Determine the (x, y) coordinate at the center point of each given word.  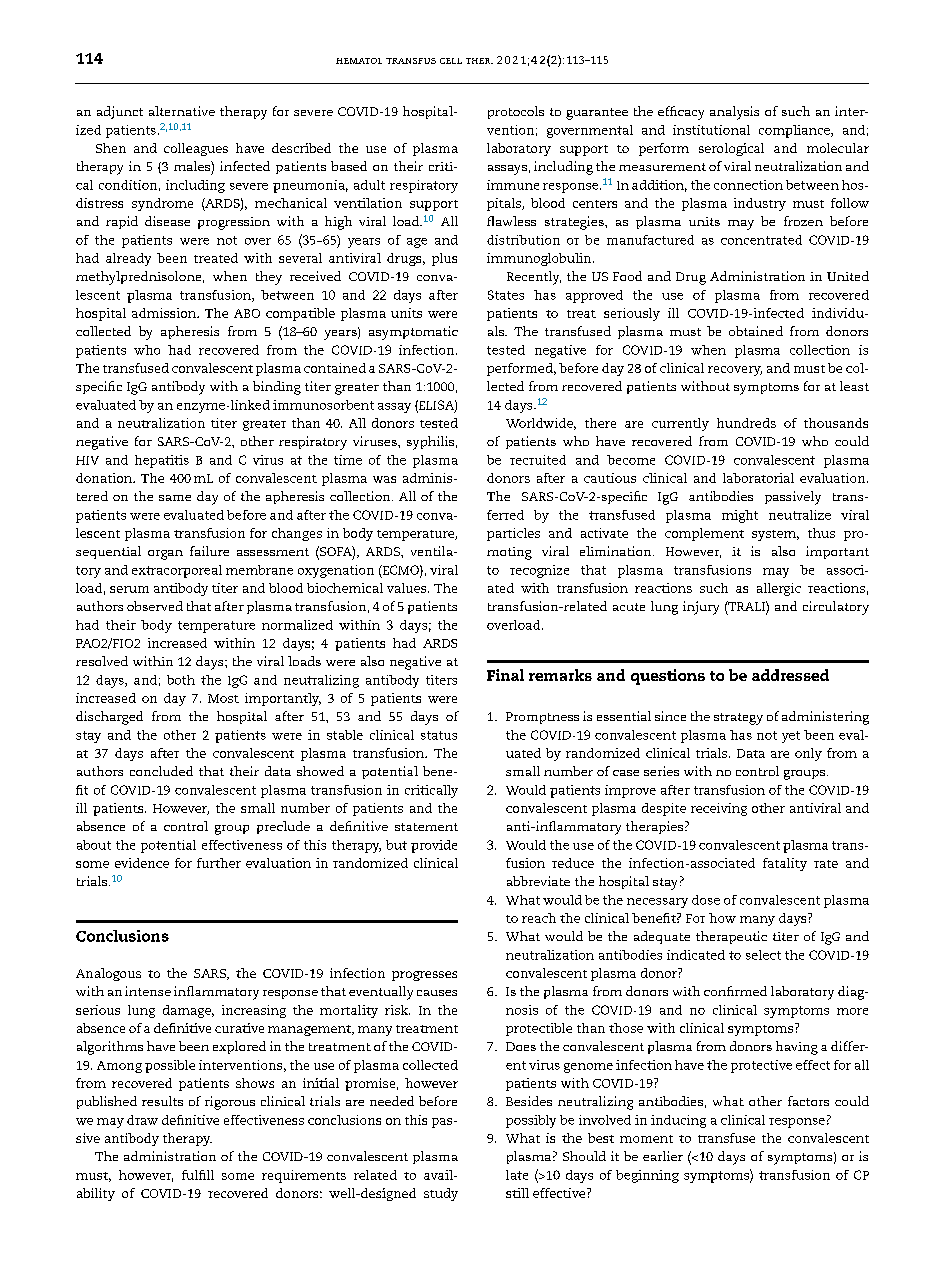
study (441, 1194)
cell (451, 61)
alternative (182, 111)
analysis (734, 113)
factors (808, 1101)
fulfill (198, 1175)
